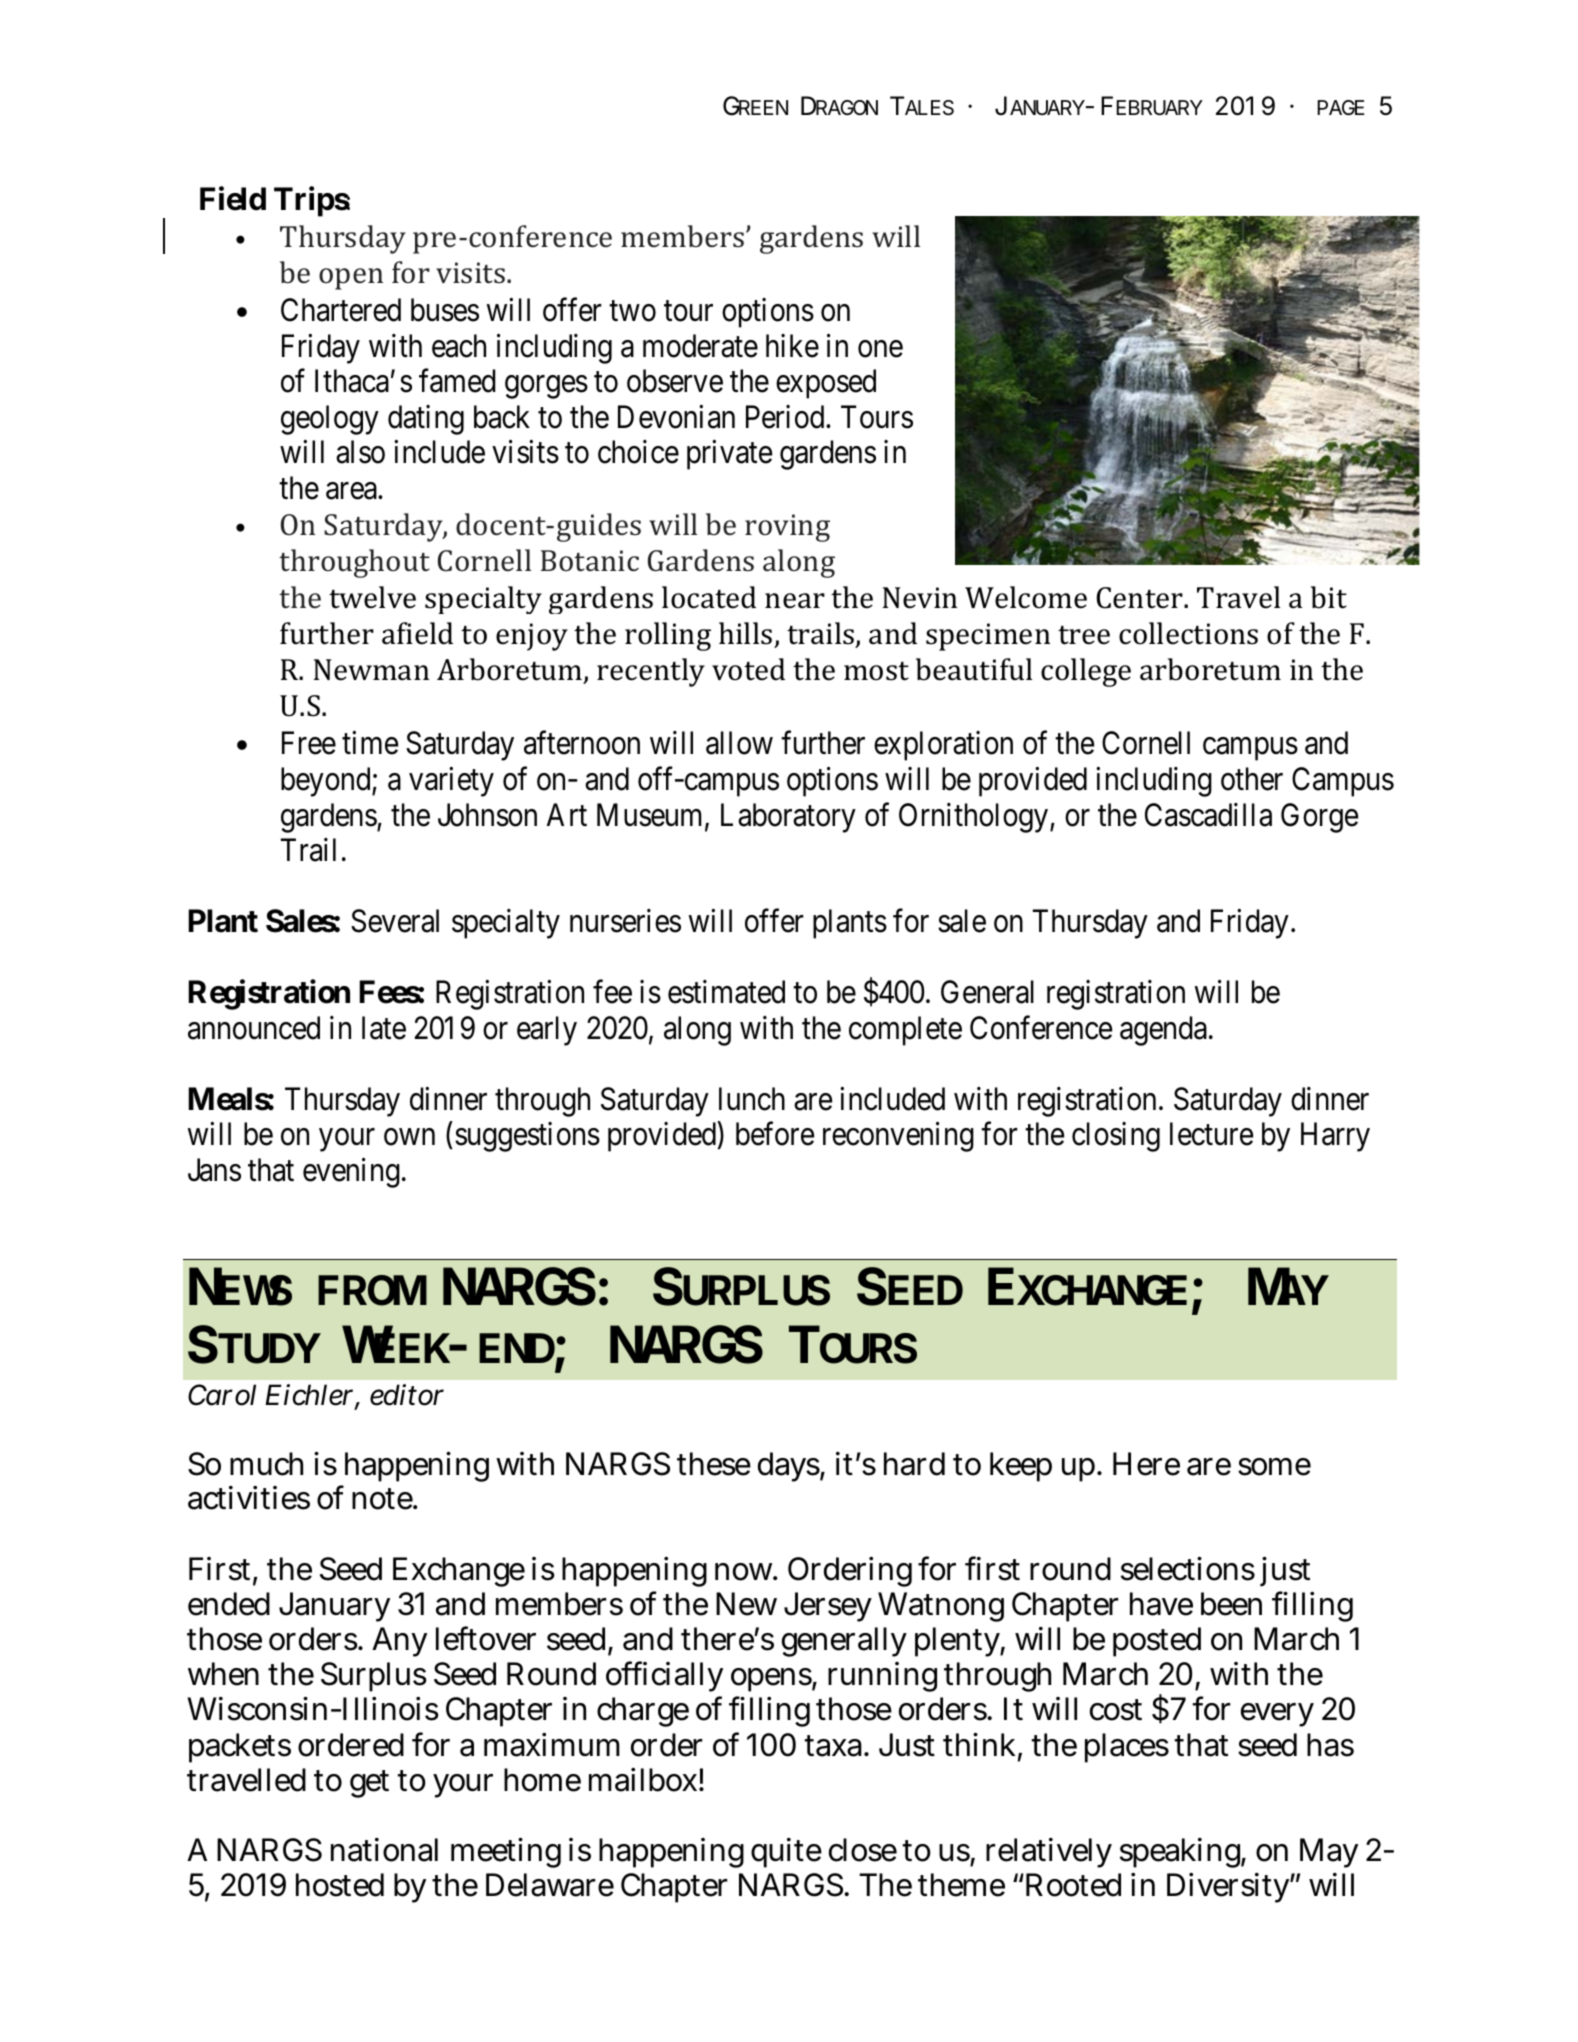 This document has width=1578, height=2042. I want to click on PAGE, so click(1340, 108).
